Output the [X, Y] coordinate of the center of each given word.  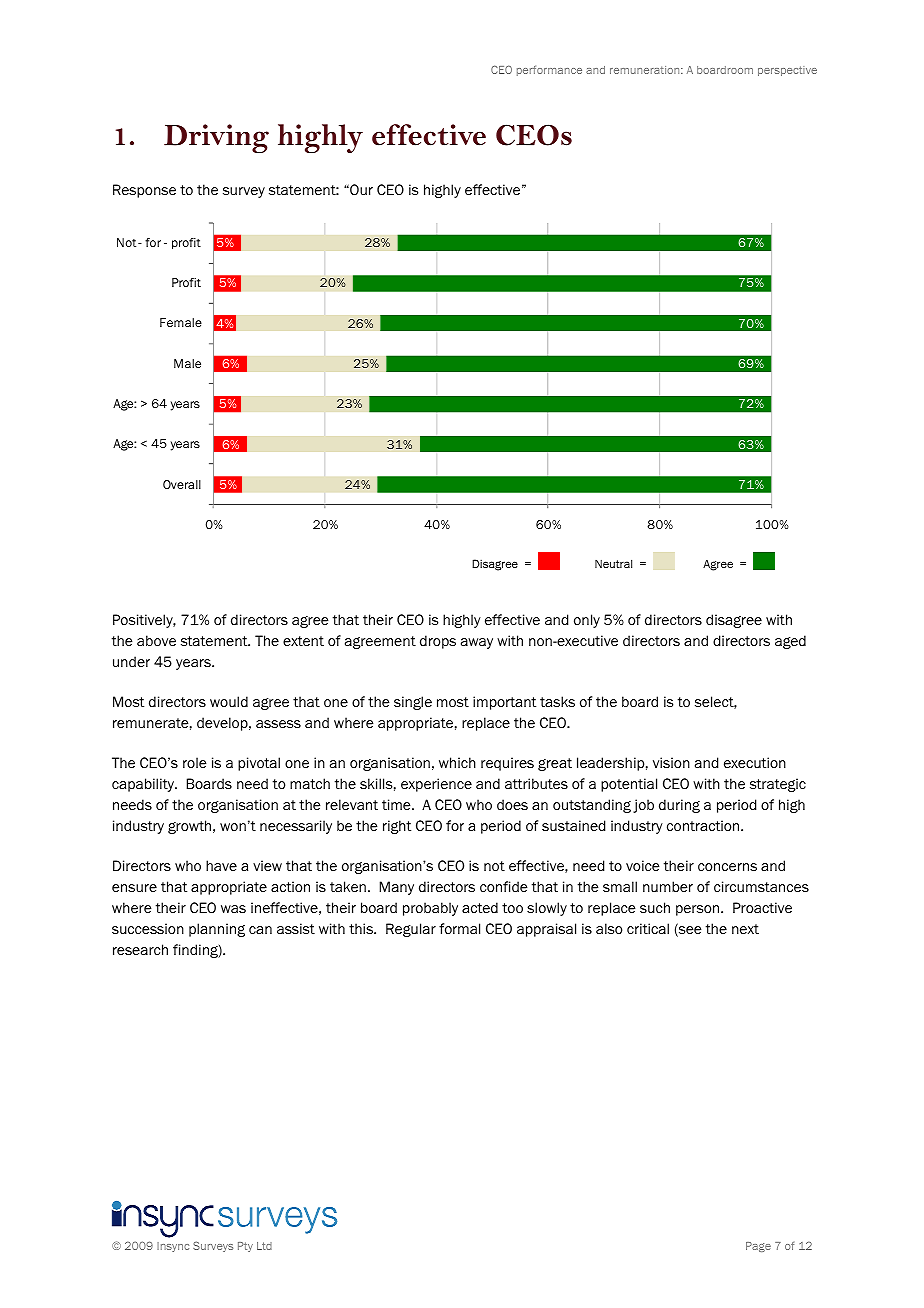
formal [459, 928]
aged [790, 642]
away [477, 643]
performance [549, 70]
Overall [182, 484]
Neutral [613, 563]
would [229, 701]
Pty [245, 1247]
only [587, 621]
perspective [787, 71]
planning [217, 930]
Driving [216, 138]
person [699, 910]
